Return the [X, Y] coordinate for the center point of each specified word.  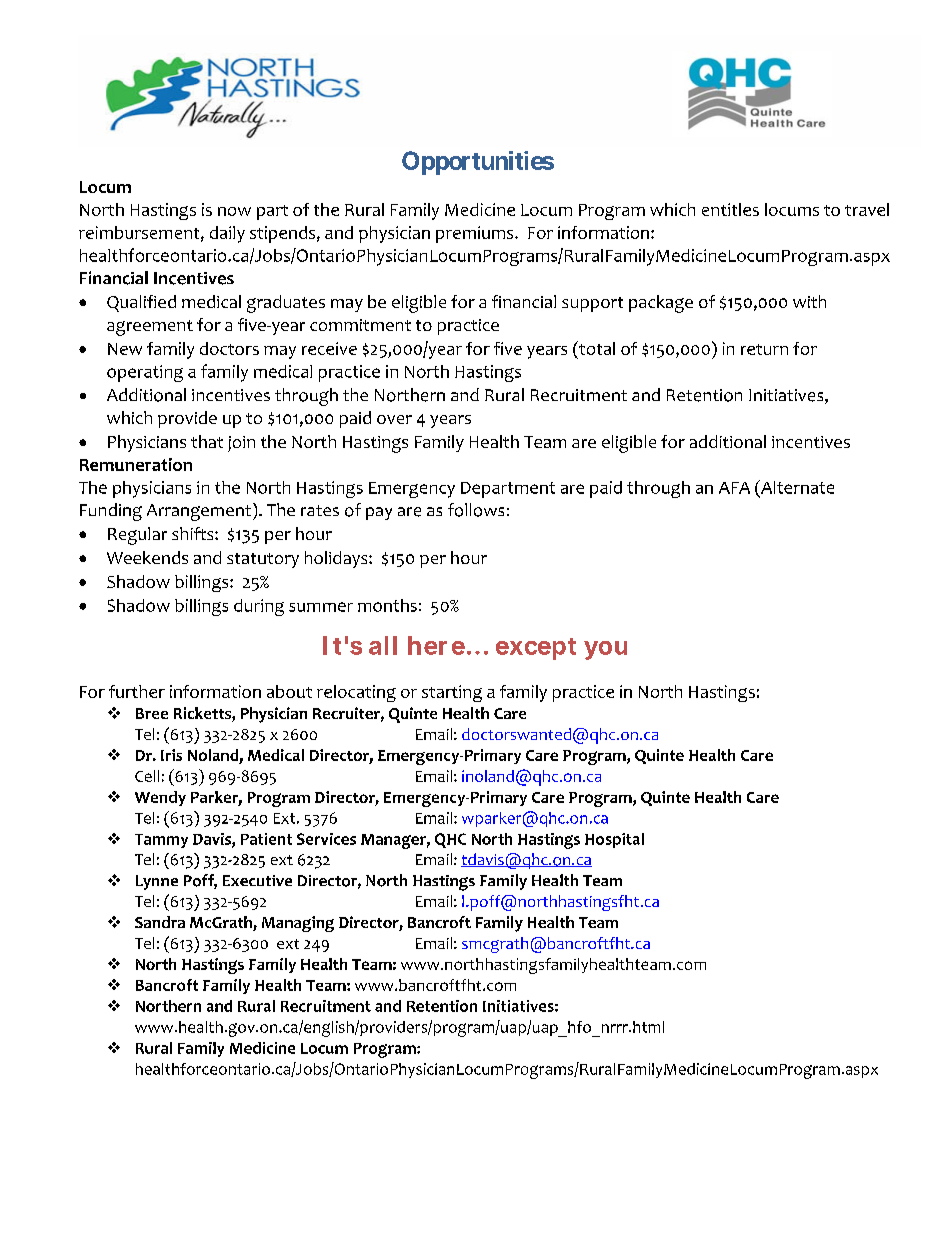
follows [476, 510]
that [207, 441]
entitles [730, 209]
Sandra [160, 922]
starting [452, 693]
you [605, 650]
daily [227, 234]
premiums [476, 234]
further [137, 691]
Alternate [796, 487]
